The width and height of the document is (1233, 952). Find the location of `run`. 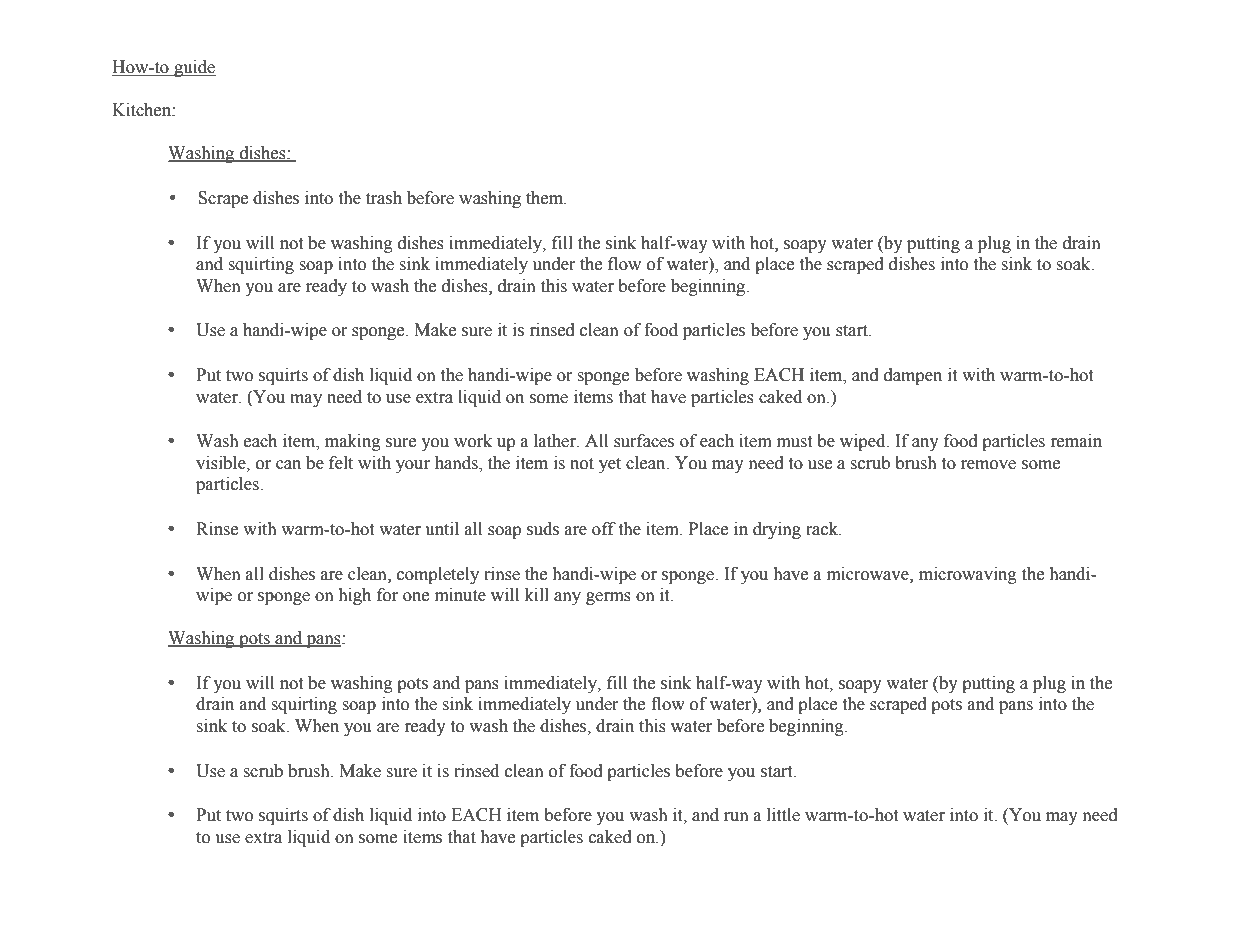

run is located at coordinates (736, 817).
